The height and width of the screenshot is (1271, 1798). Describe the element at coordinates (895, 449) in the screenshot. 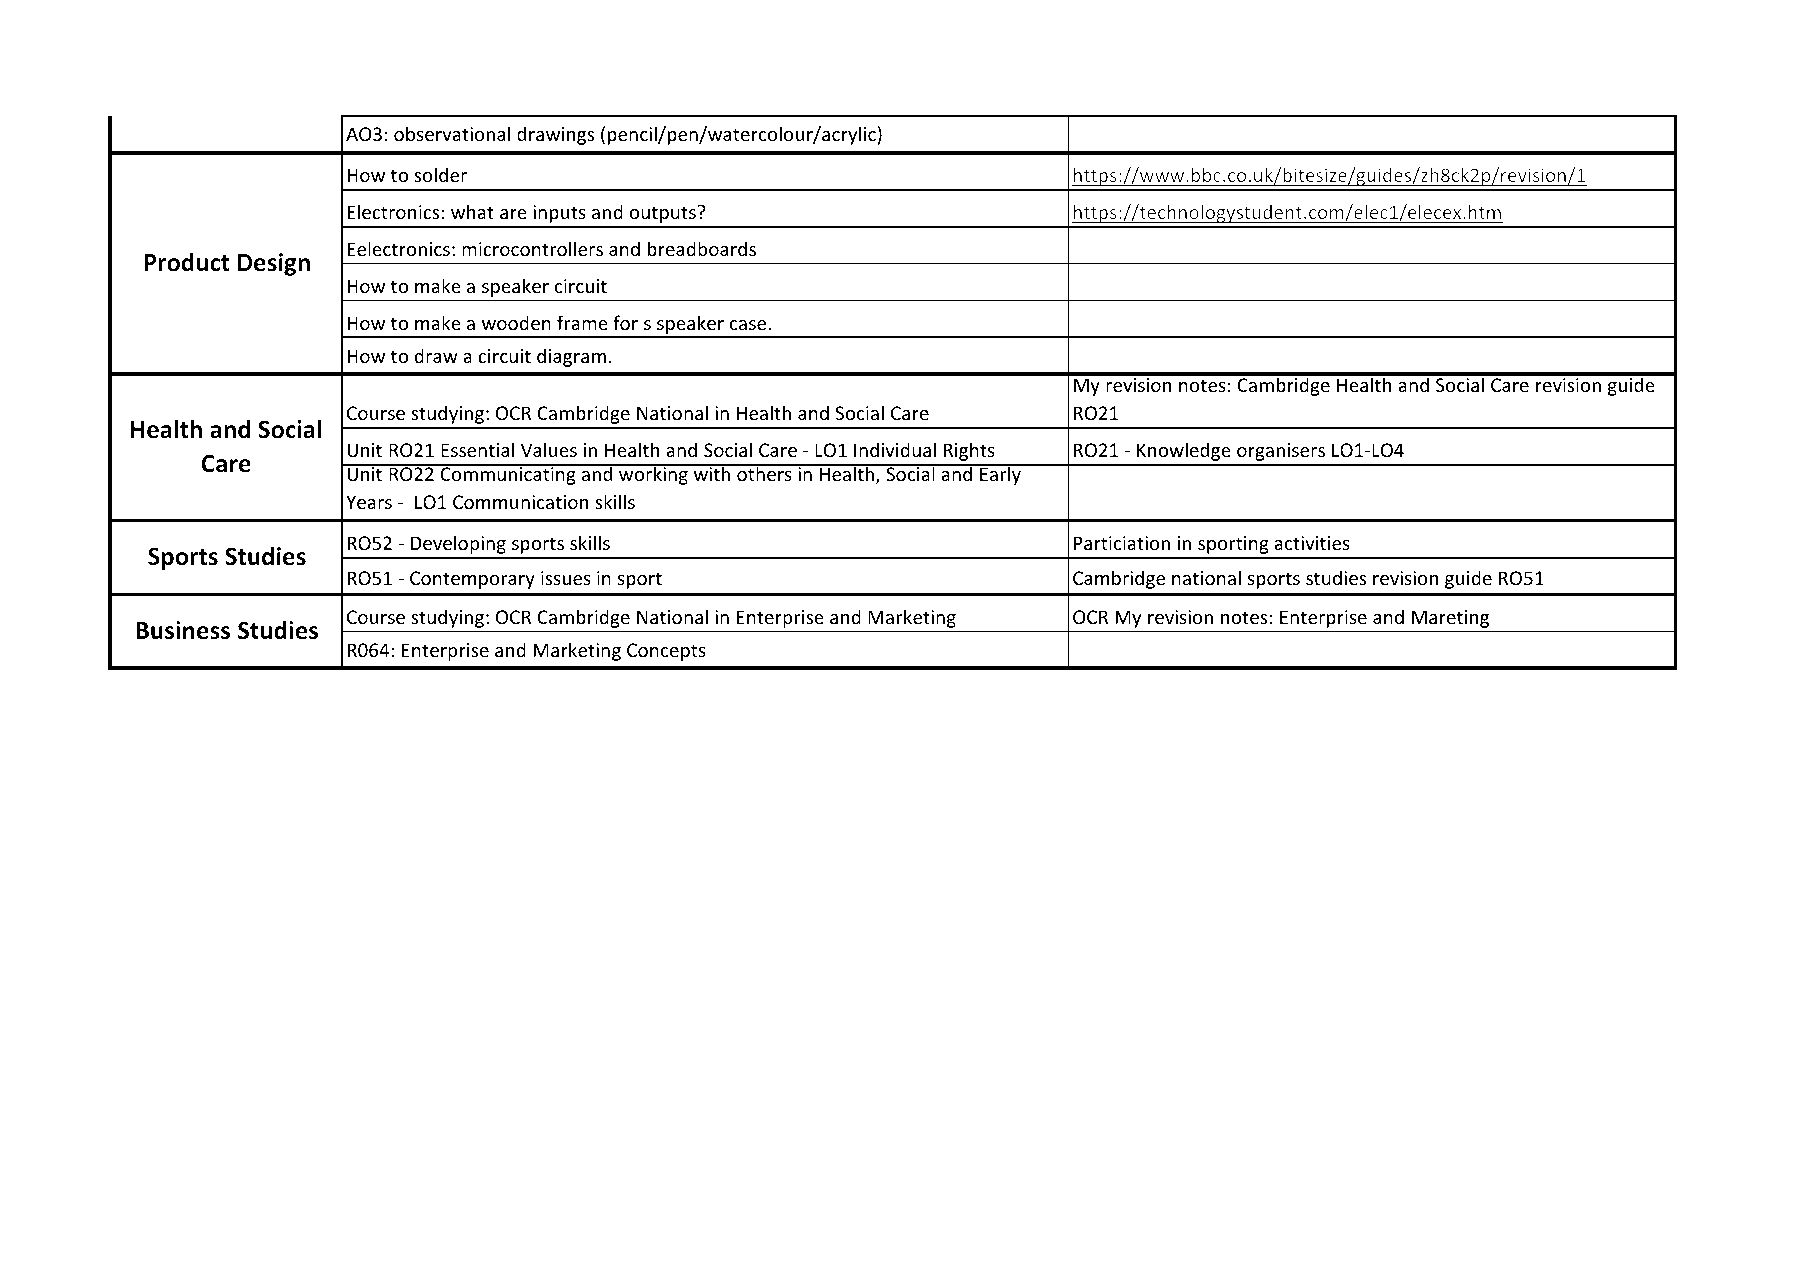

I see `Individual` at that location.
